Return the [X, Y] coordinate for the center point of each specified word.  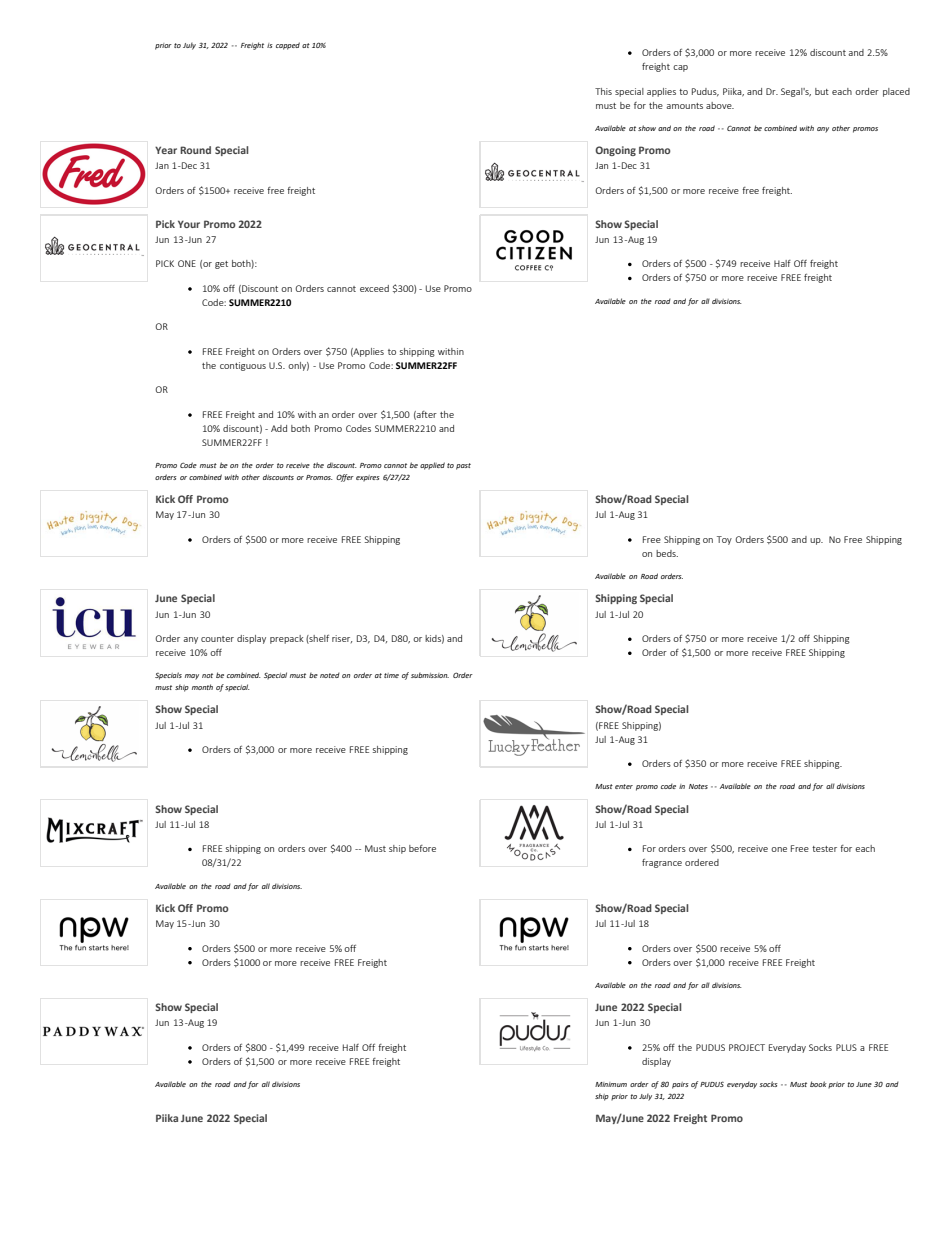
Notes [698, 786]
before [422, 848]
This [603, 91]
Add [279, 428]
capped [288, 46]
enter [624, 786]
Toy [724, 540]
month [202, 687]
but [822, 91]
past [463, 466]
